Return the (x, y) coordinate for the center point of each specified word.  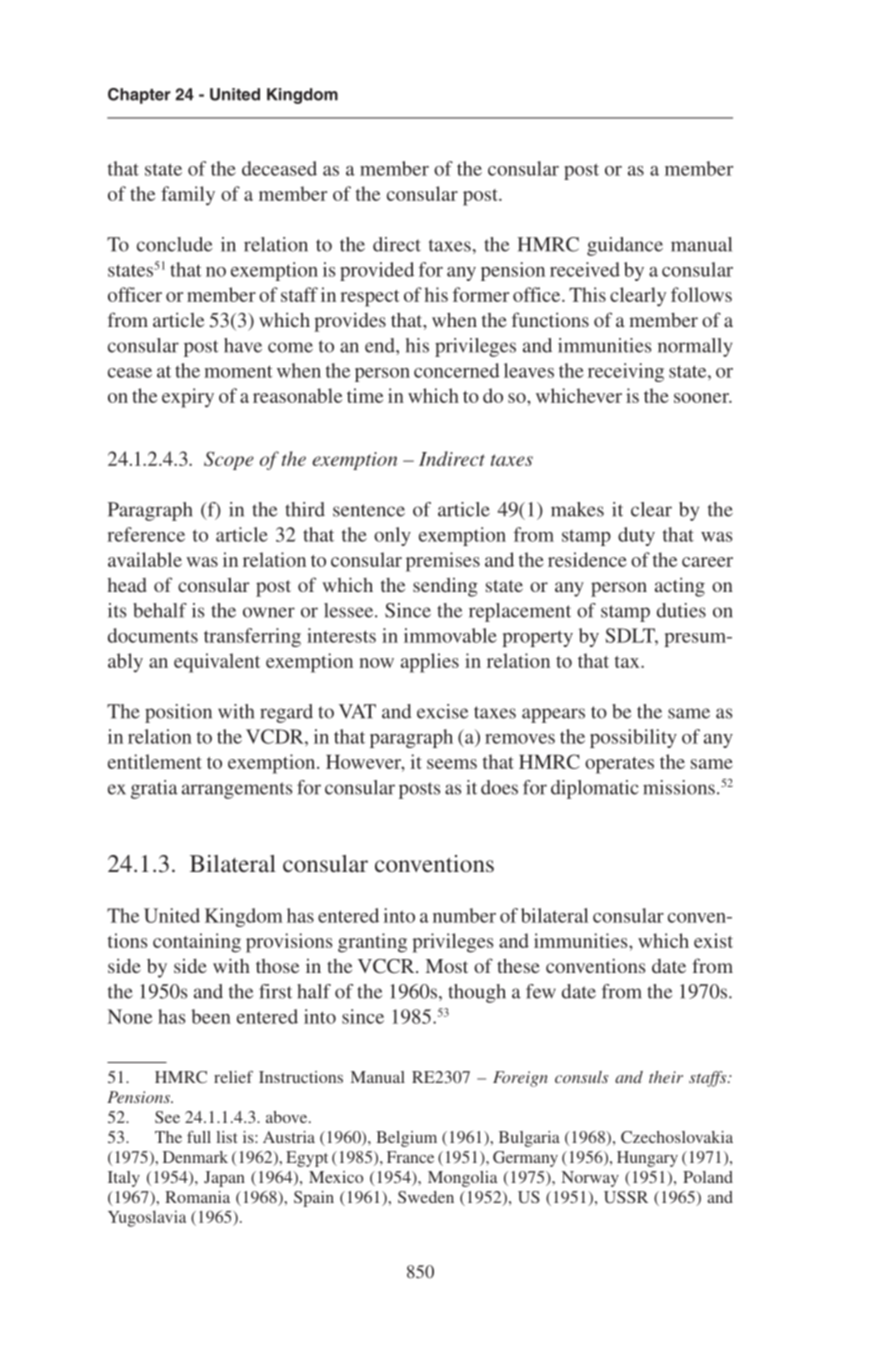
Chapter (139, 96)
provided (377, 271)
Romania (197, 1197)
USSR (626, 1197)
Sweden (426, 1197)
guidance (625, 246)
